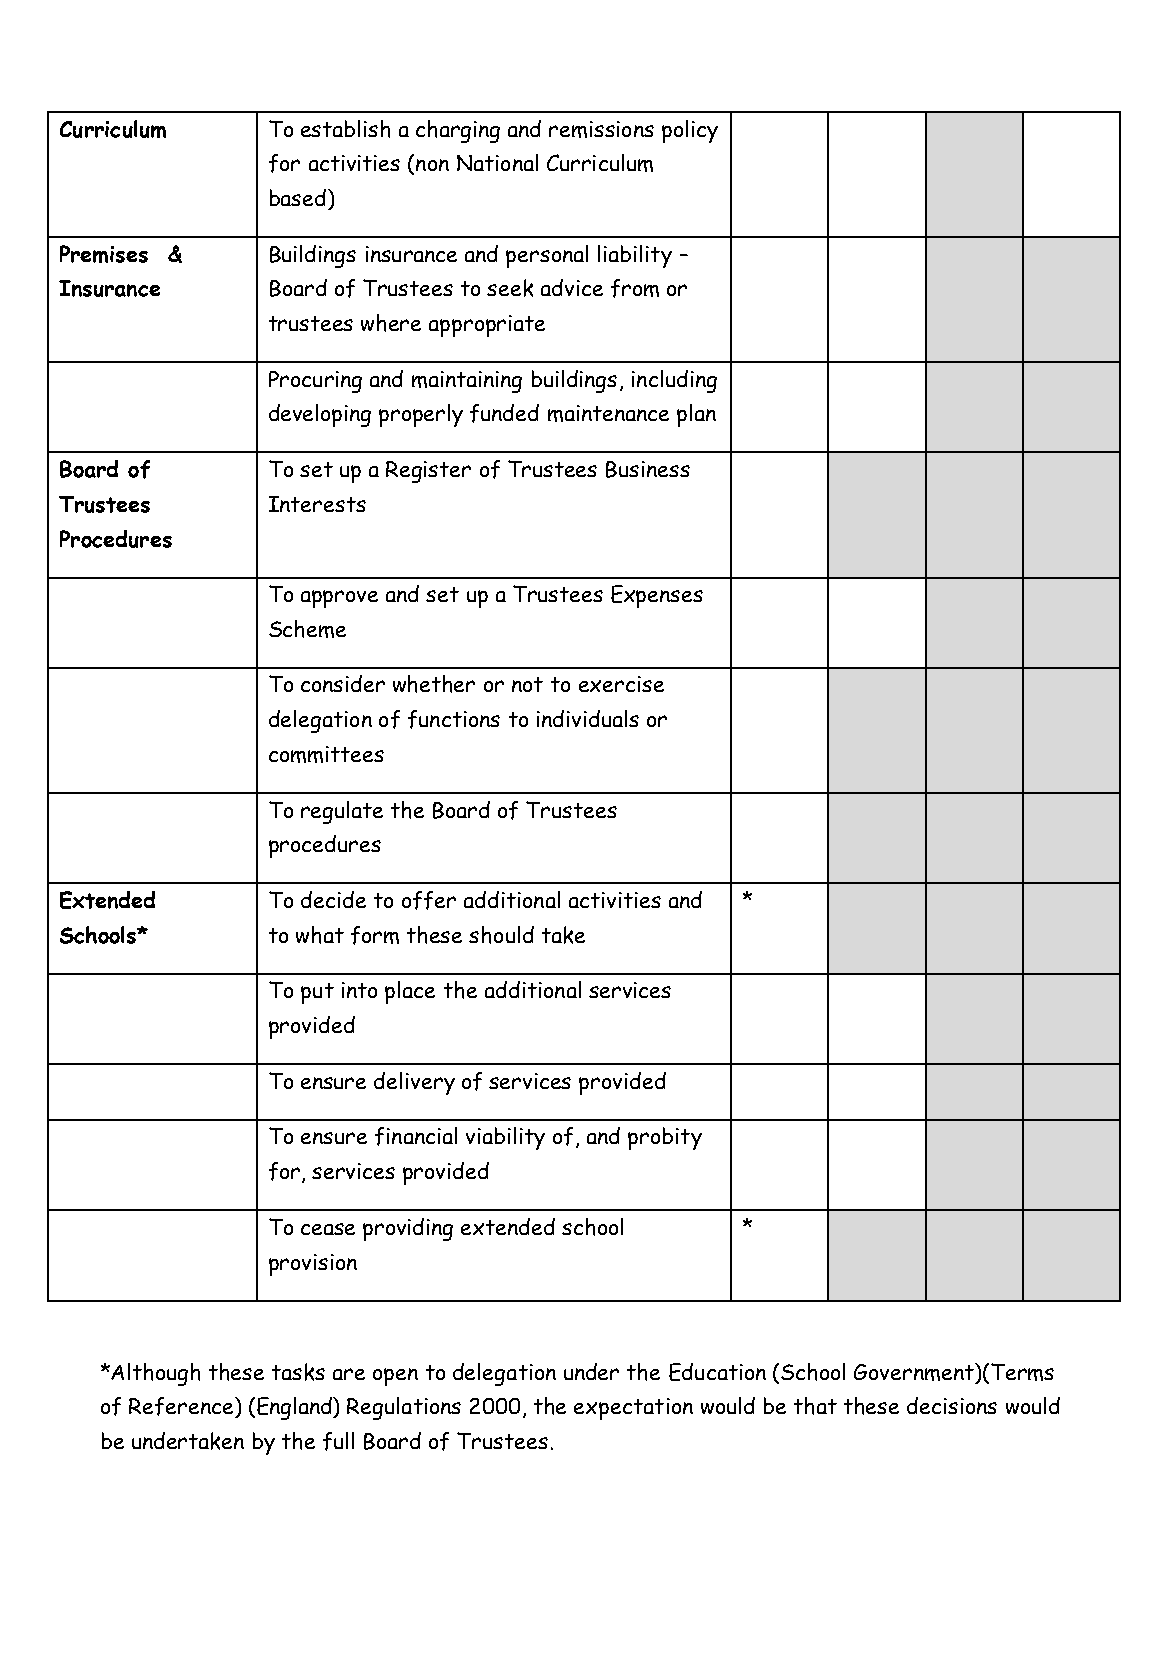  I want to click on Reference, so click(182, 1407).
